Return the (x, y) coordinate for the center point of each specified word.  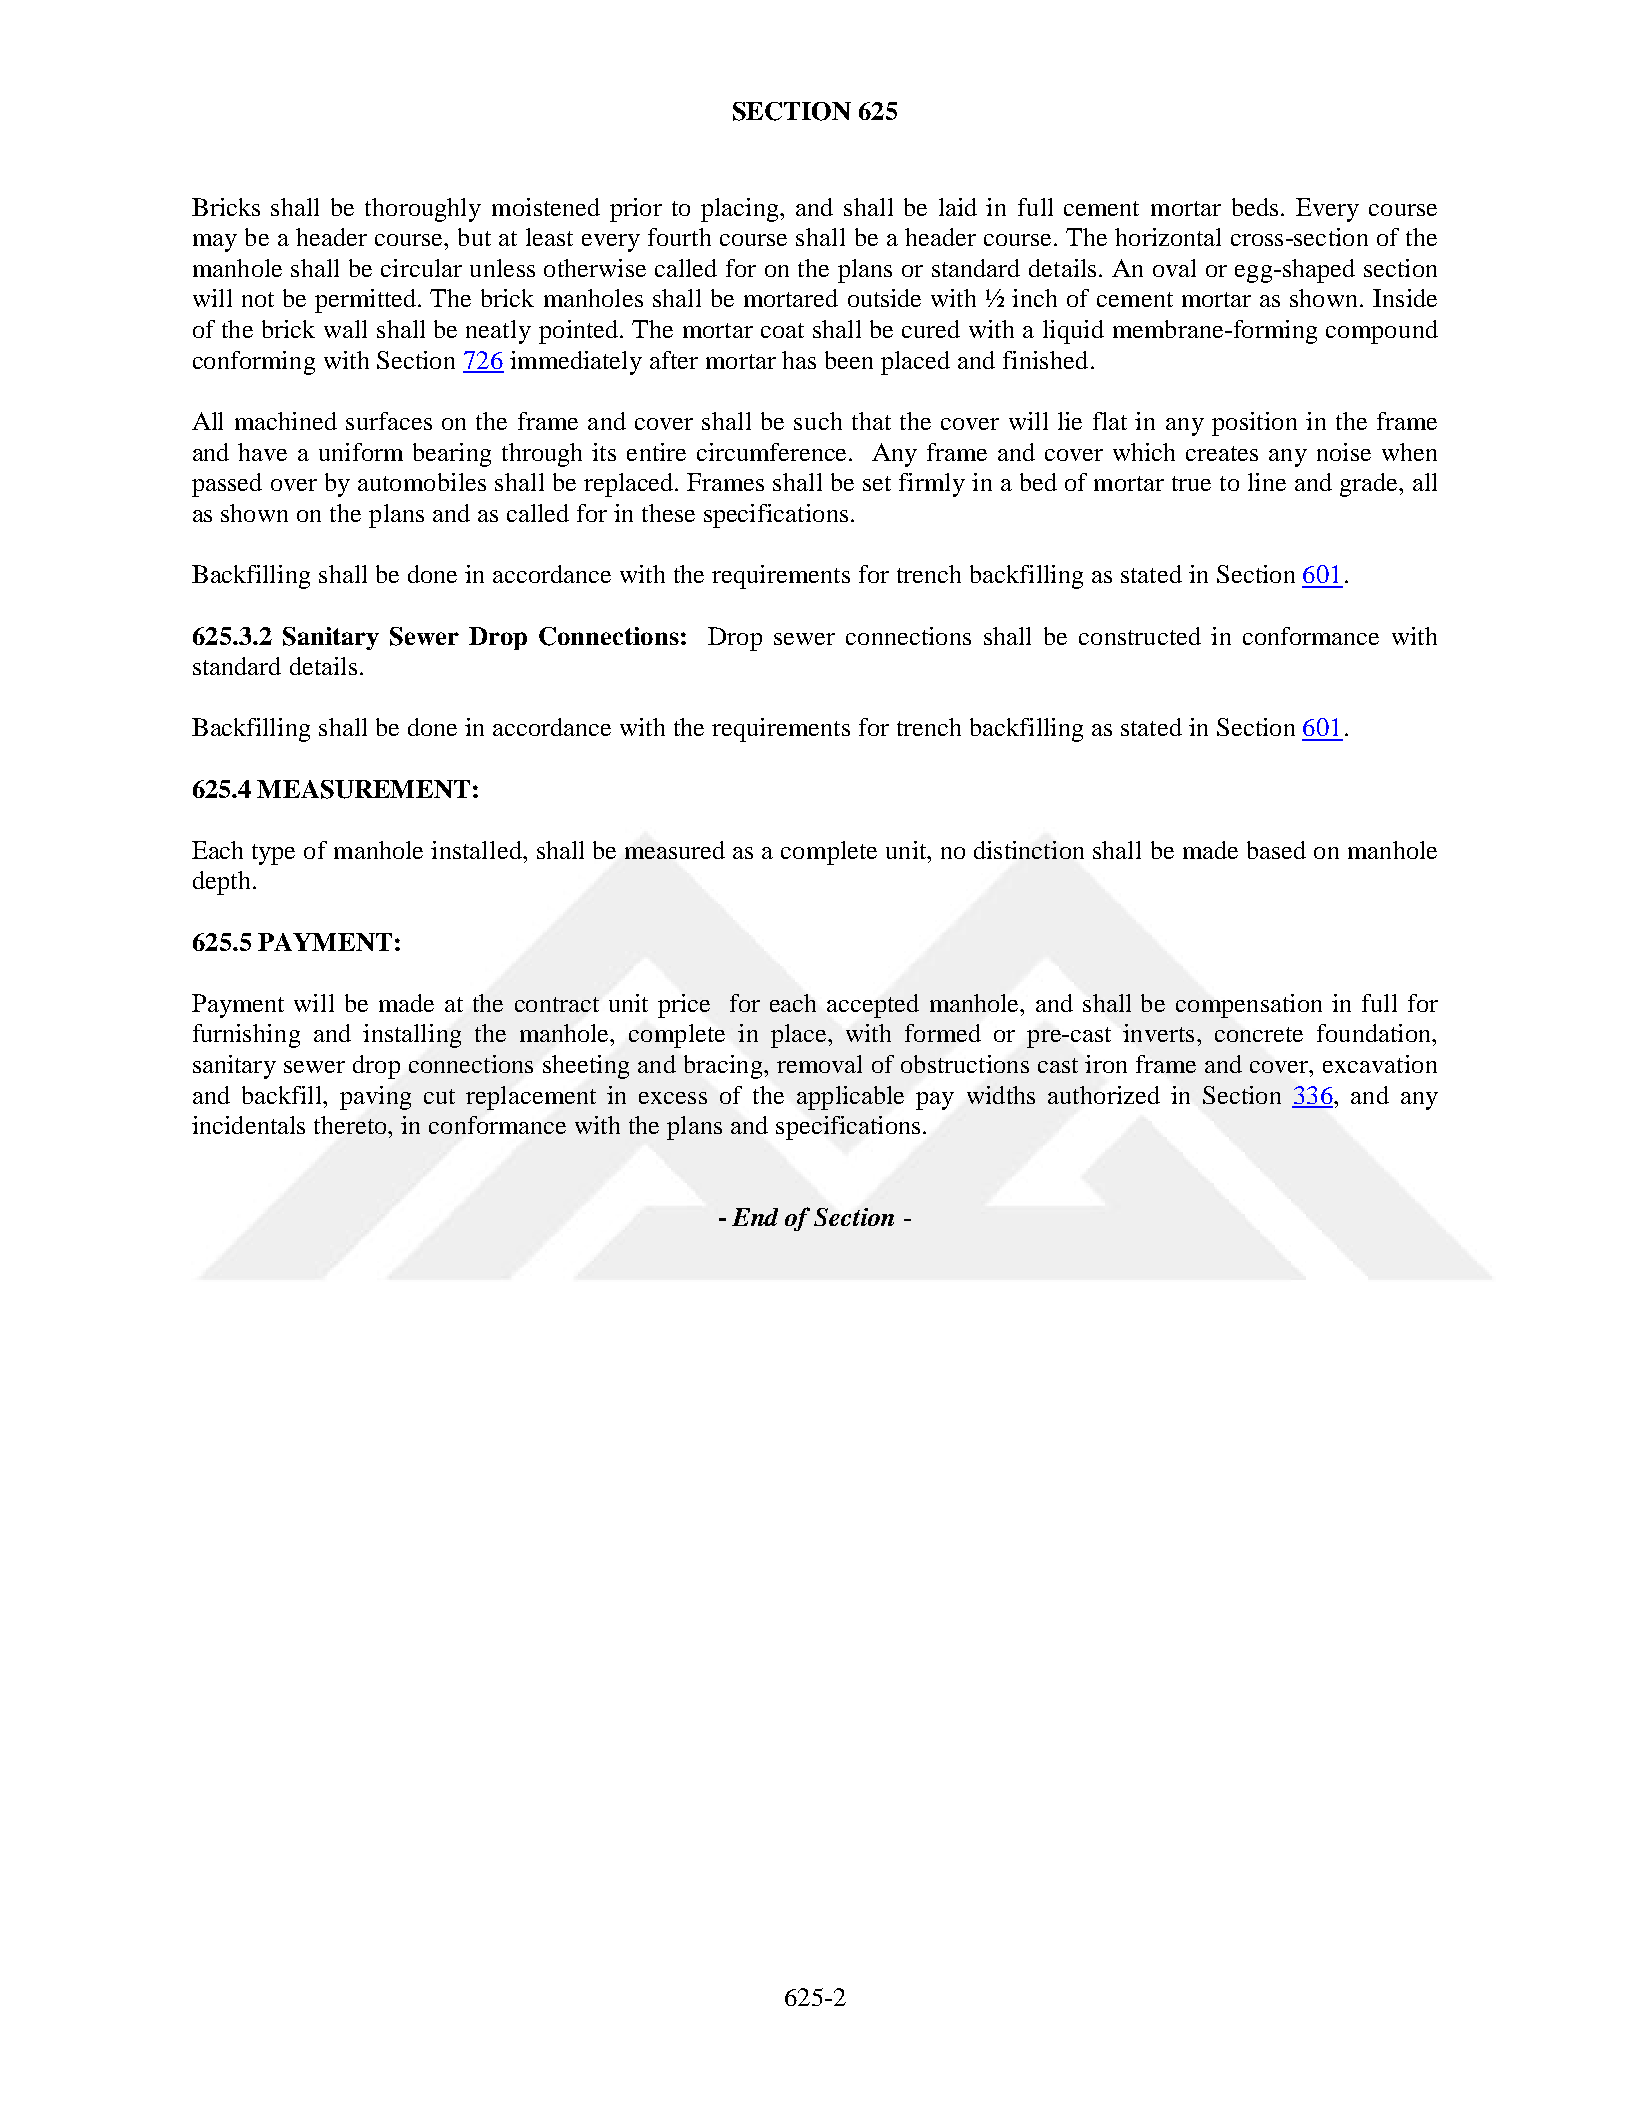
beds (1255, 207)
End (755, 1217)
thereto (351, 1125)
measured (675, 850)
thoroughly (423, 210)
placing (741, 210)
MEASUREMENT (363, 789)
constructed (1140, 636)
